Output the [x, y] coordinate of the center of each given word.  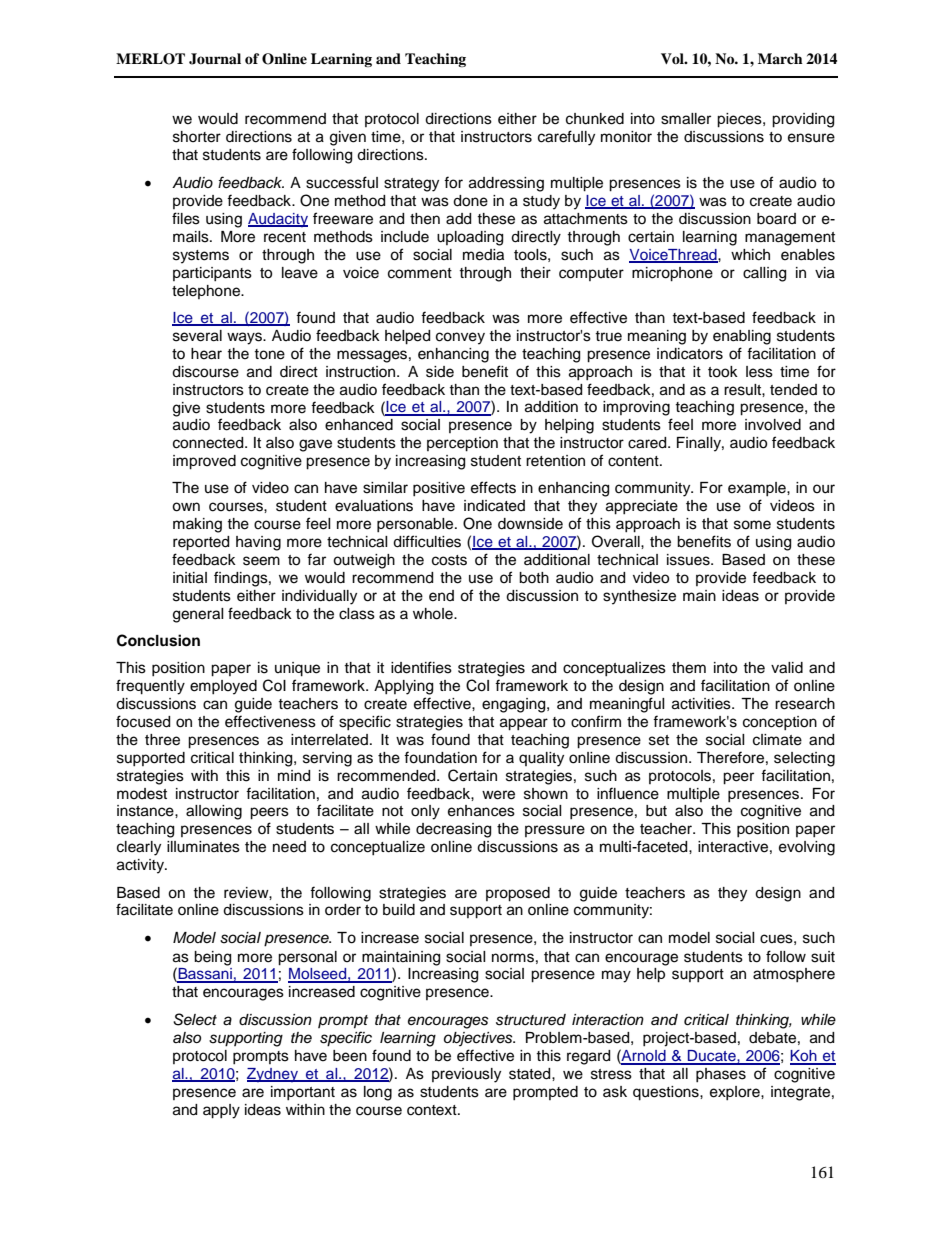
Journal [215, 59]
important [303, 1093]
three [162, 740]
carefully [566, 138]
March [780, 58]
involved [773, 425]
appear [524, 724]
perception [462, 444]
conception [780, 723]
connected [209, 443]
